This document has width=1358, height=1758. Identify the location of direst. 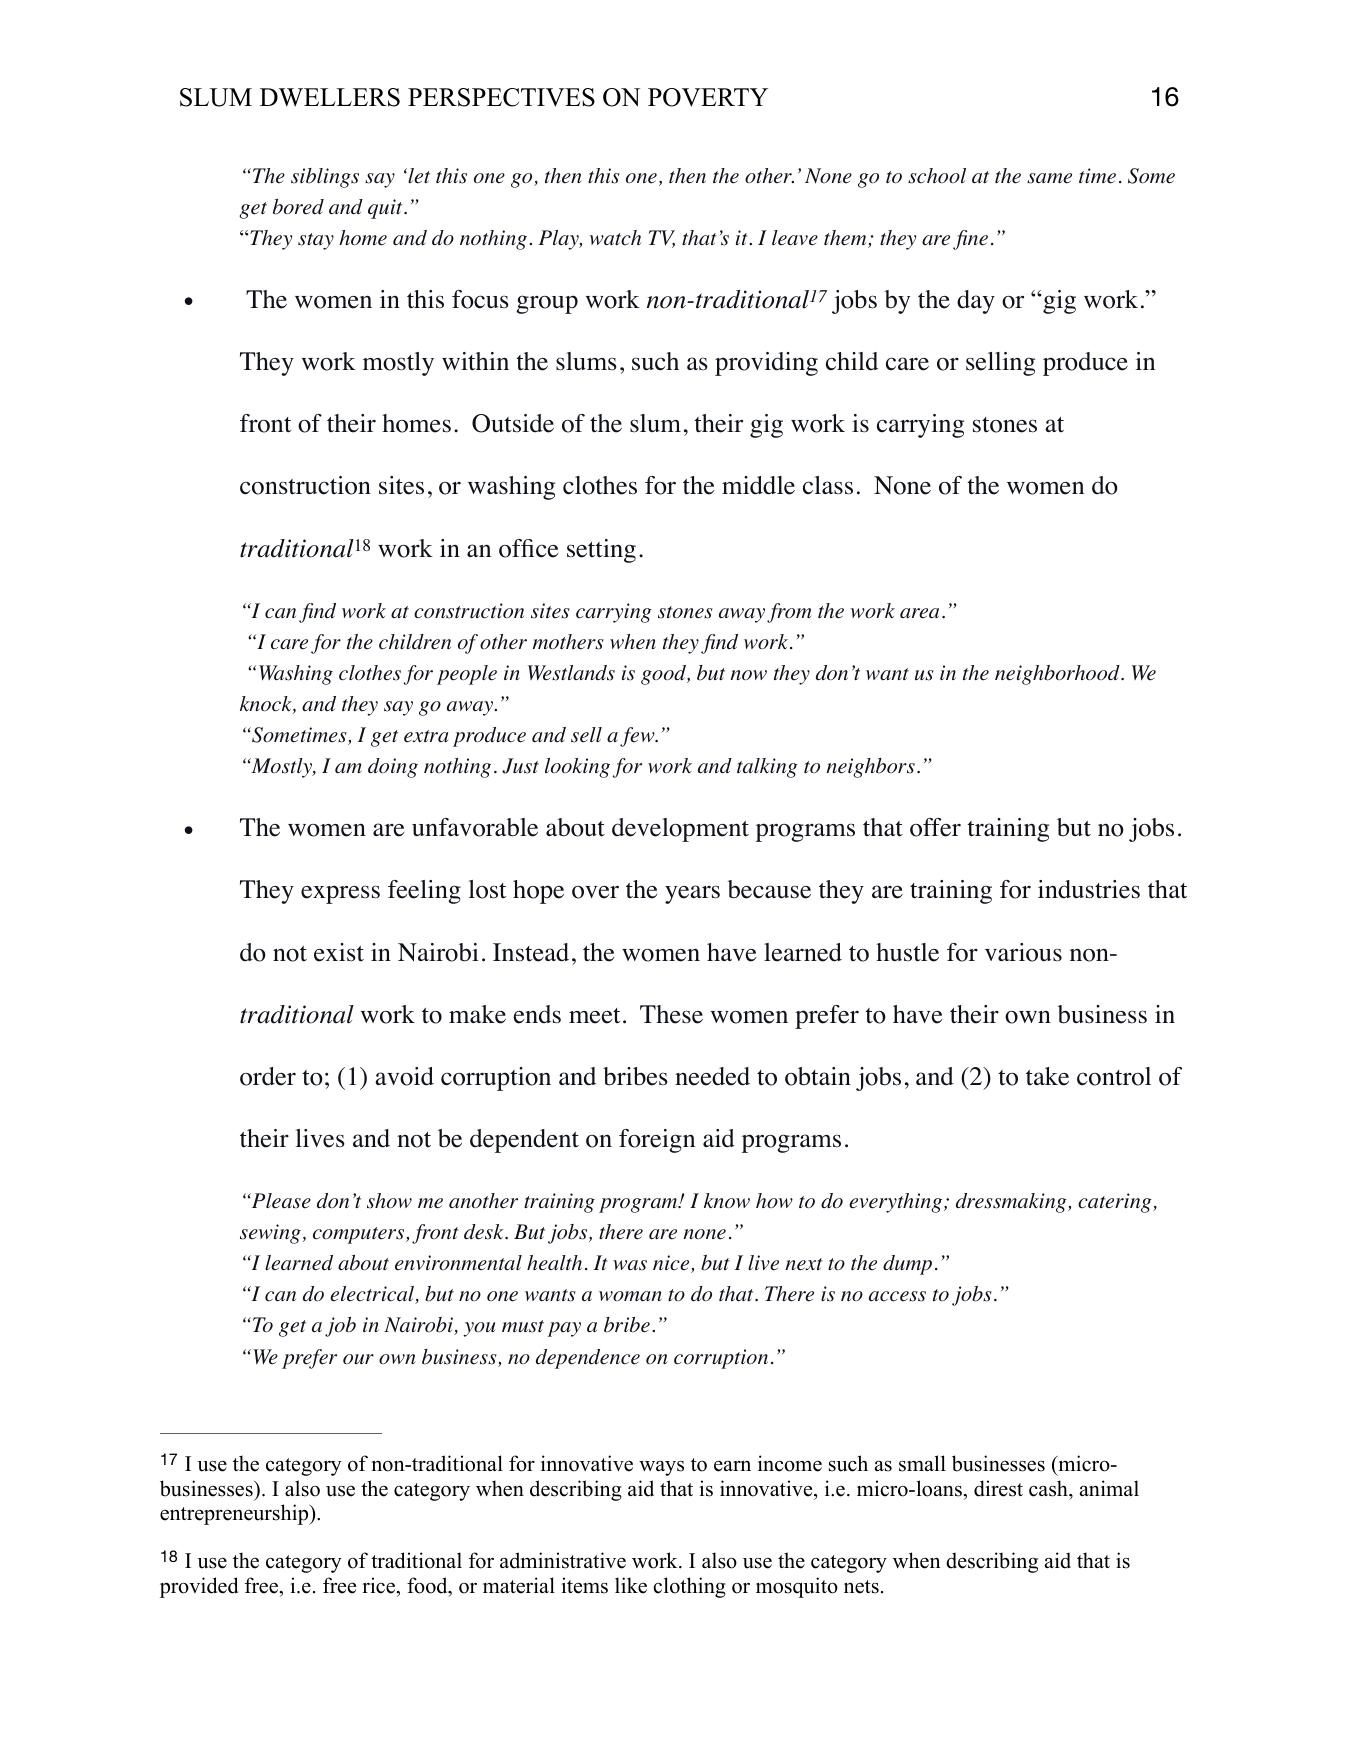
(998, 1488).
